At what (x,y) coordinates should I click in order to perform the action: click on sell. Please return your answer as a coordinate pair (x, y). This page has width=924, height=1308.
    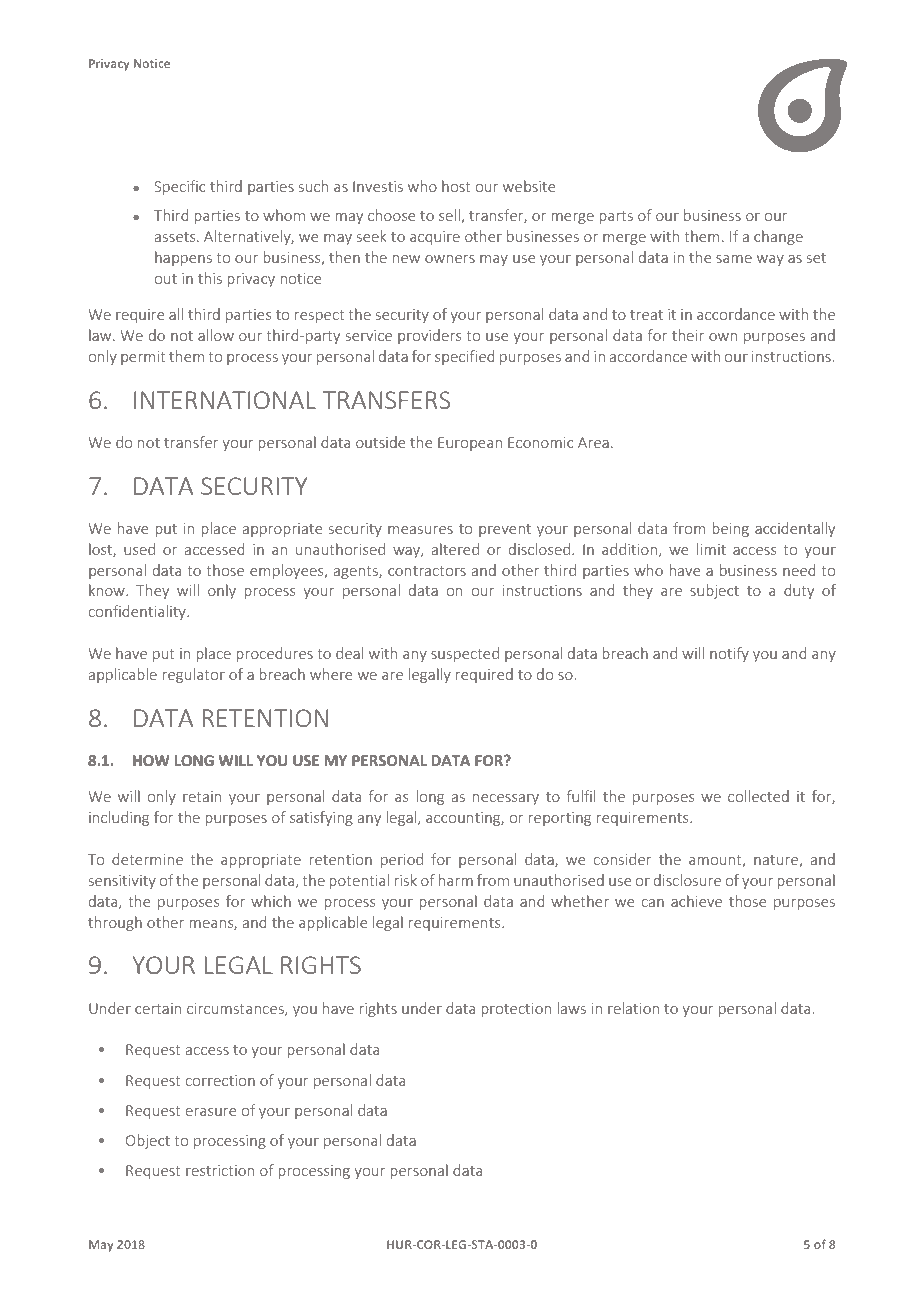
    Looking at the image, I should click on (450, 216).
